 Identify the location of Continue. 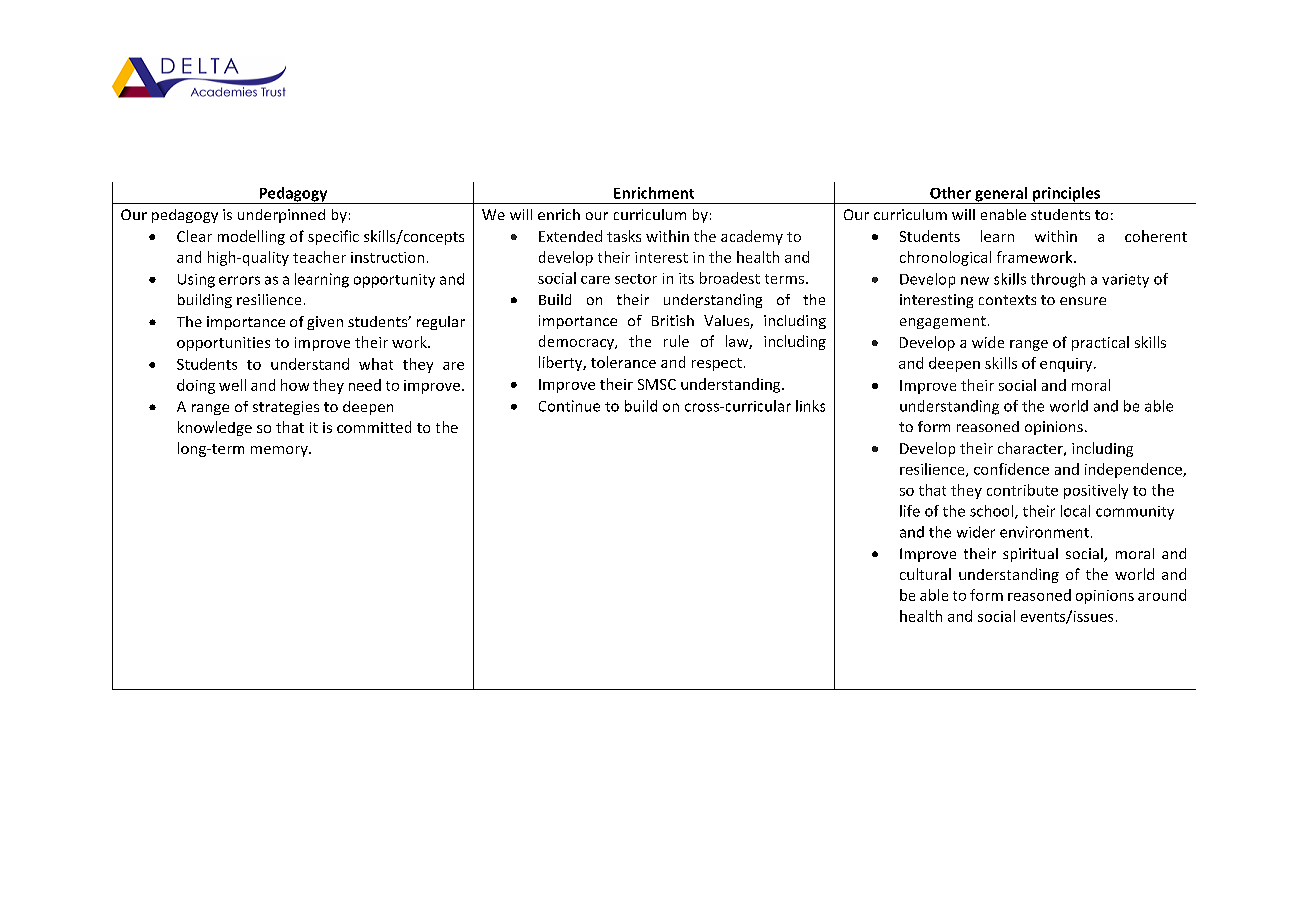
(569, 406).
